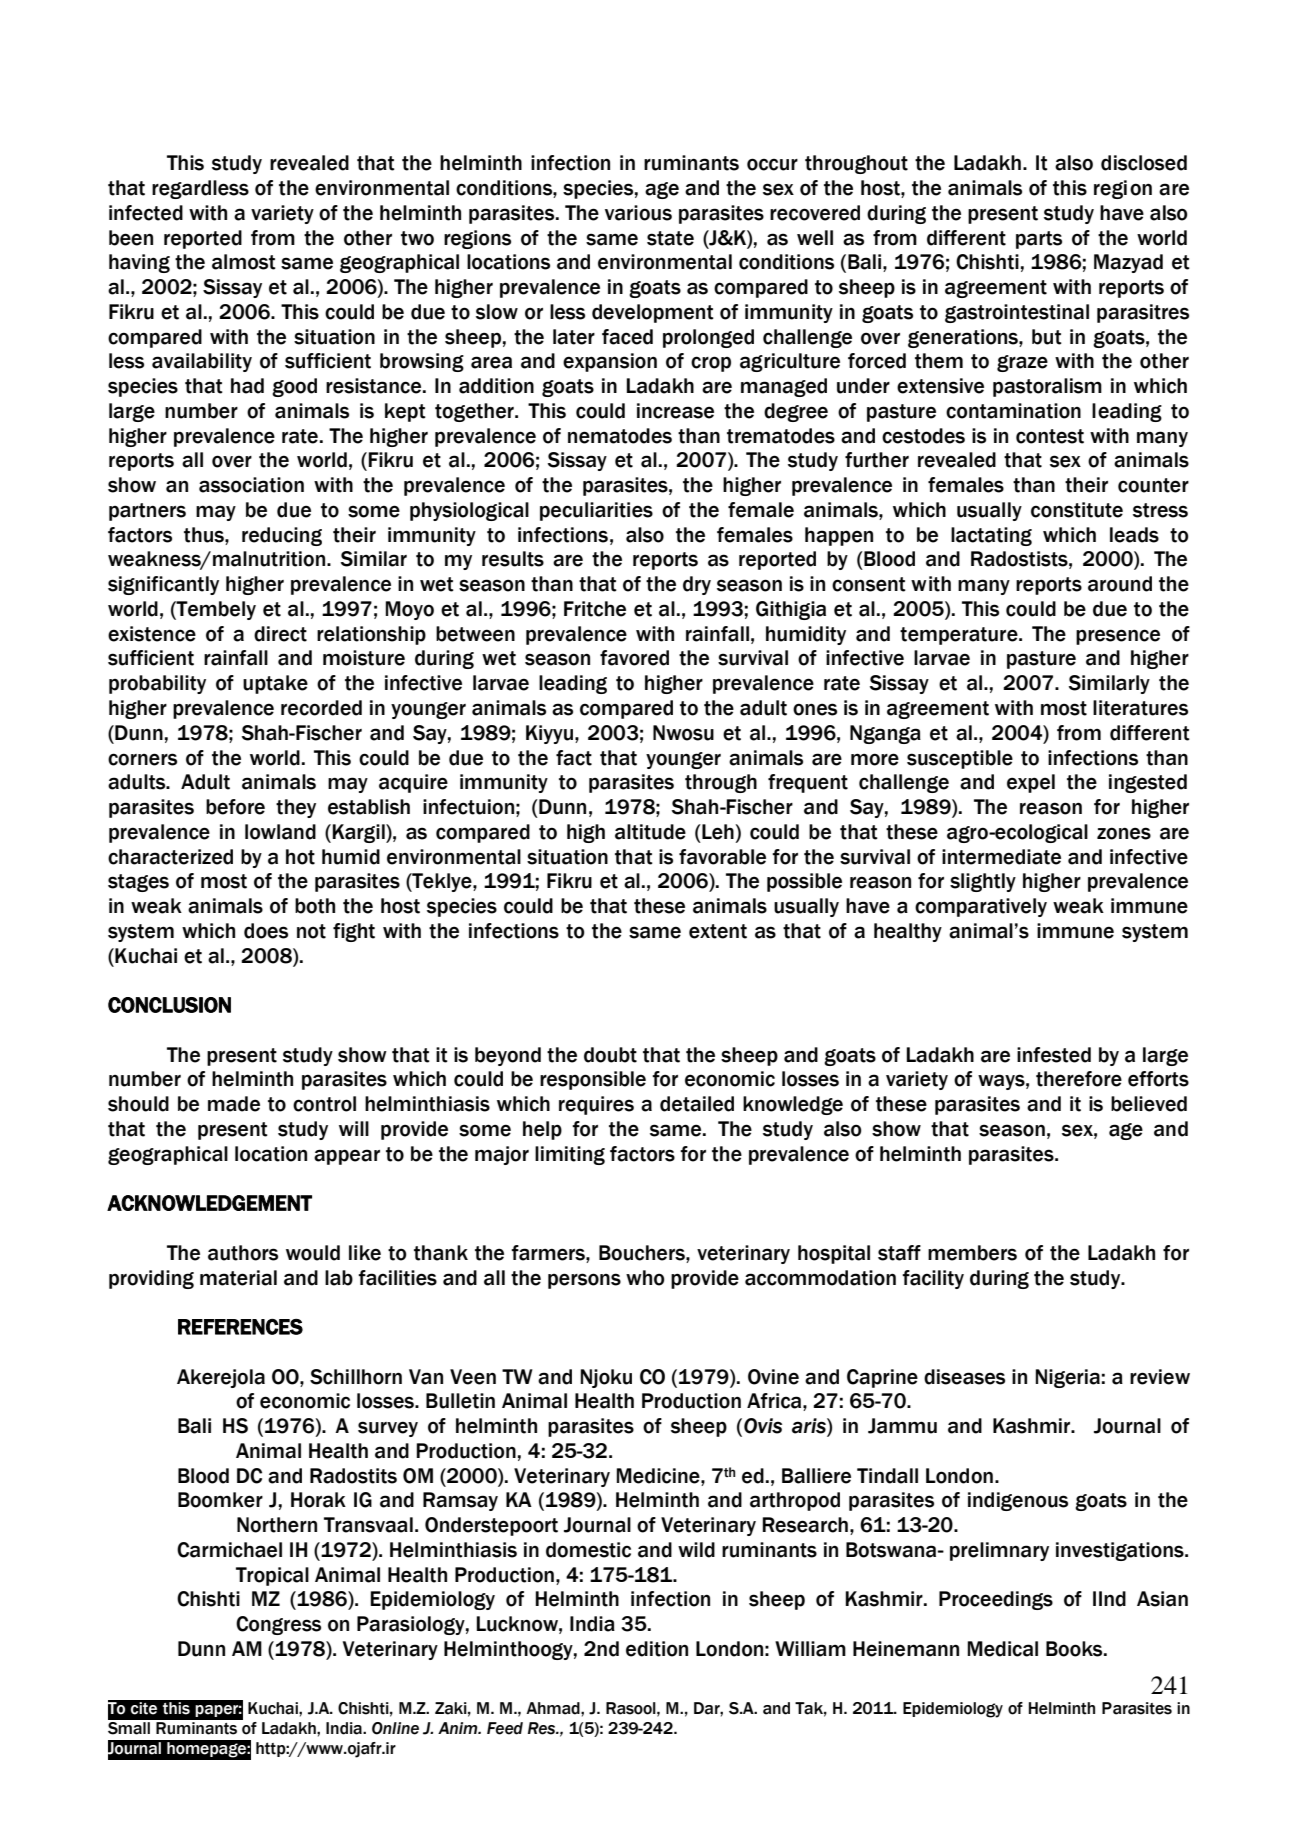  Describe the element at coordinates (266, 931) in the screenshot. I see `does` at that location.
